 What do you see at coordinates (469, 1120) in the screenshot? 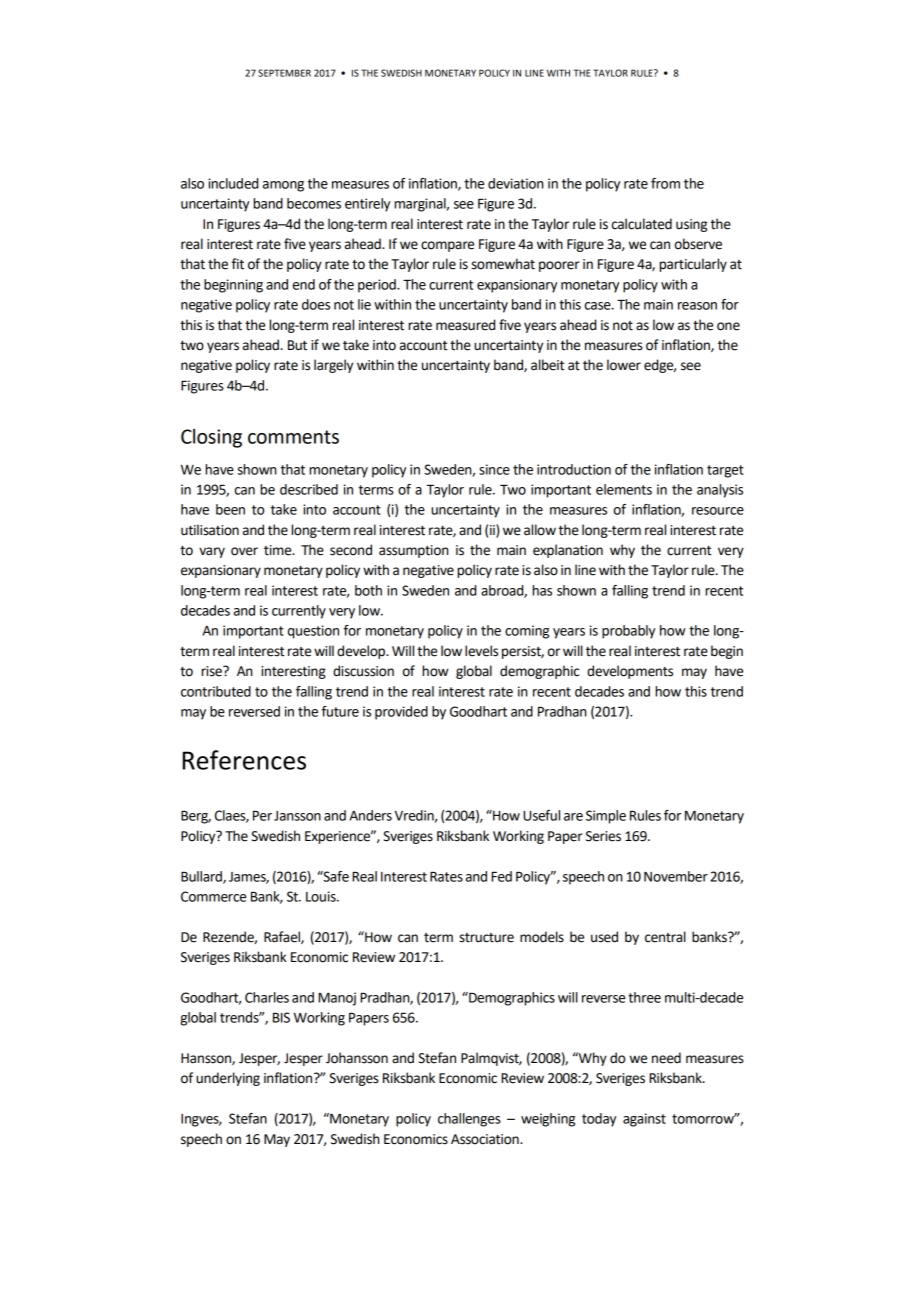
I see `challenges` at bounding box center [469, 1120].
